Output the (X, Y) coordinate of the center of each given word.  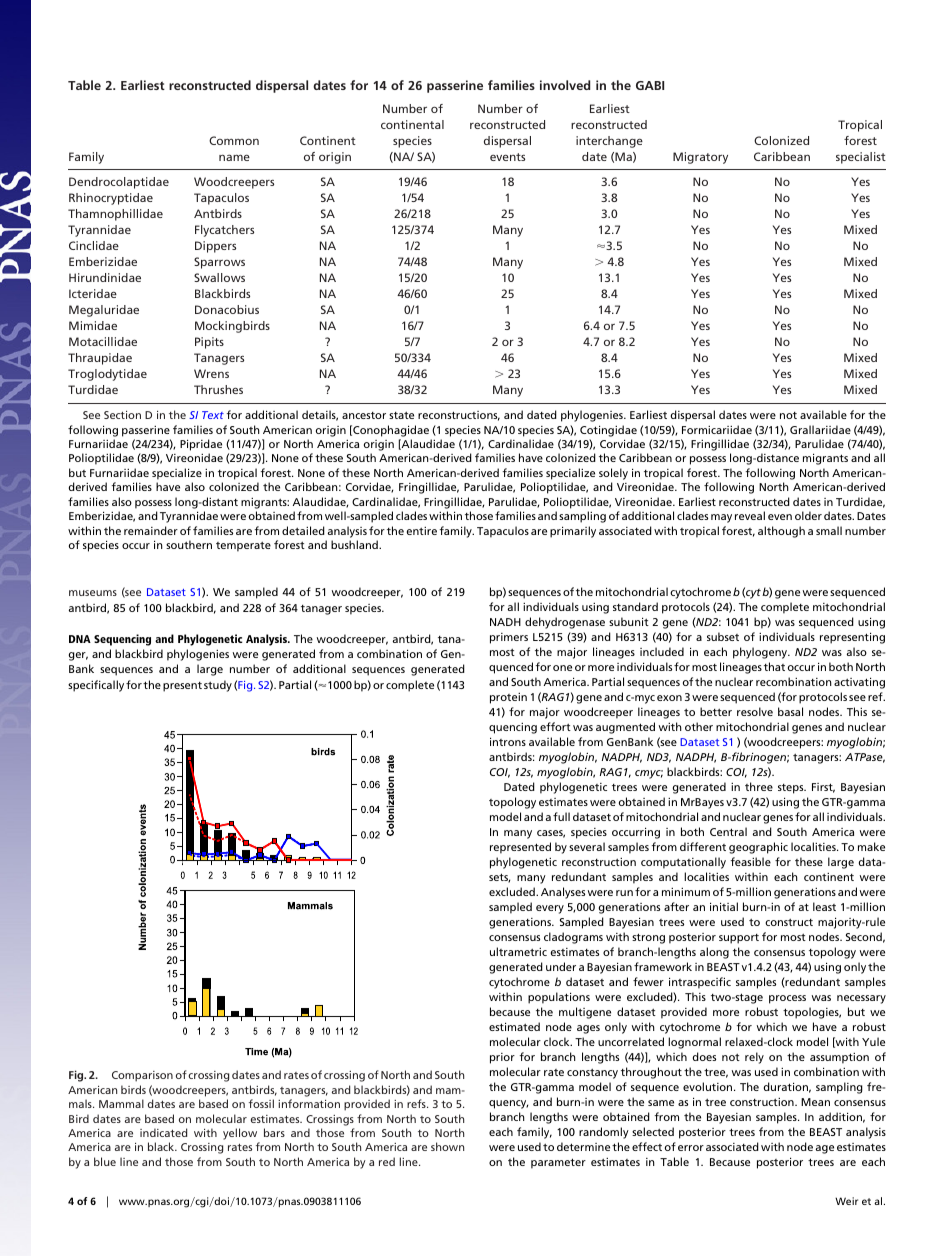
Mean (815, 1102)
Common (234, 140)
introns (508, 741)
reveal (750, 515)
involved (565, 85)
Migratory (700, 158)
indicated (163, 1132)
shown (447, 1146)
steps (792, 789)
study (218, 686)
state (401, 415)
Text (213, 415)
